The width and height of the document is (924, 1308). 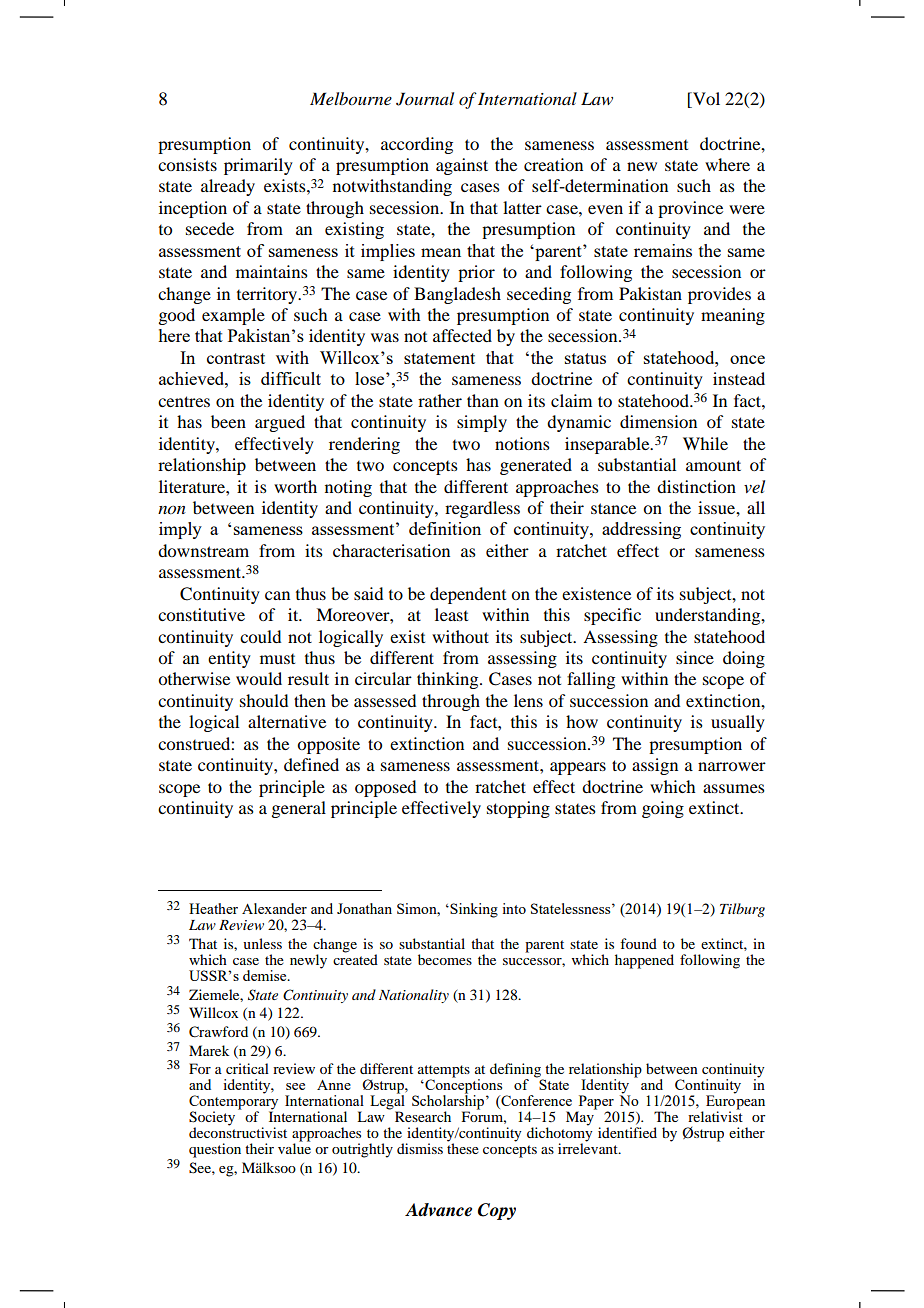 I want to click on these, so click(x=463, y=1147).
